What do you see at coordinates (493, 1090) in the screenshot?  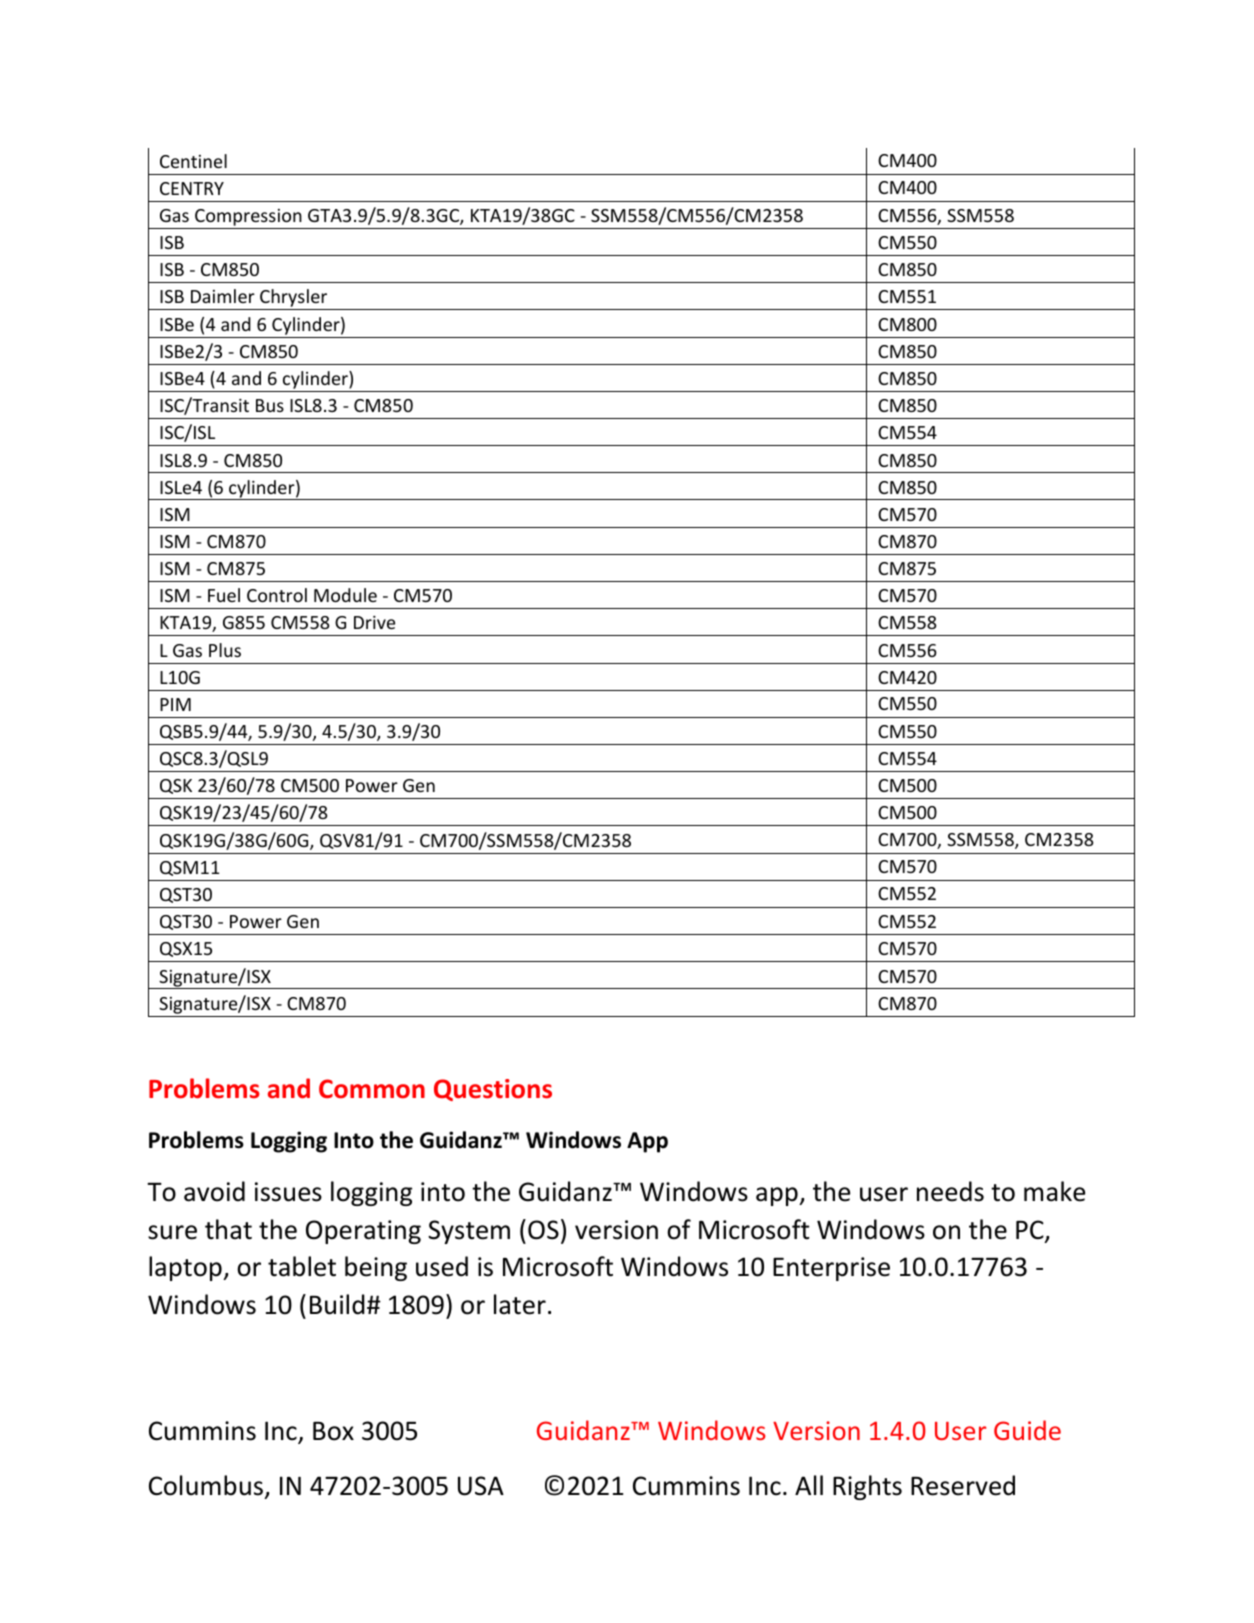 I see `Questions` at bounding box center [493, 1090].
